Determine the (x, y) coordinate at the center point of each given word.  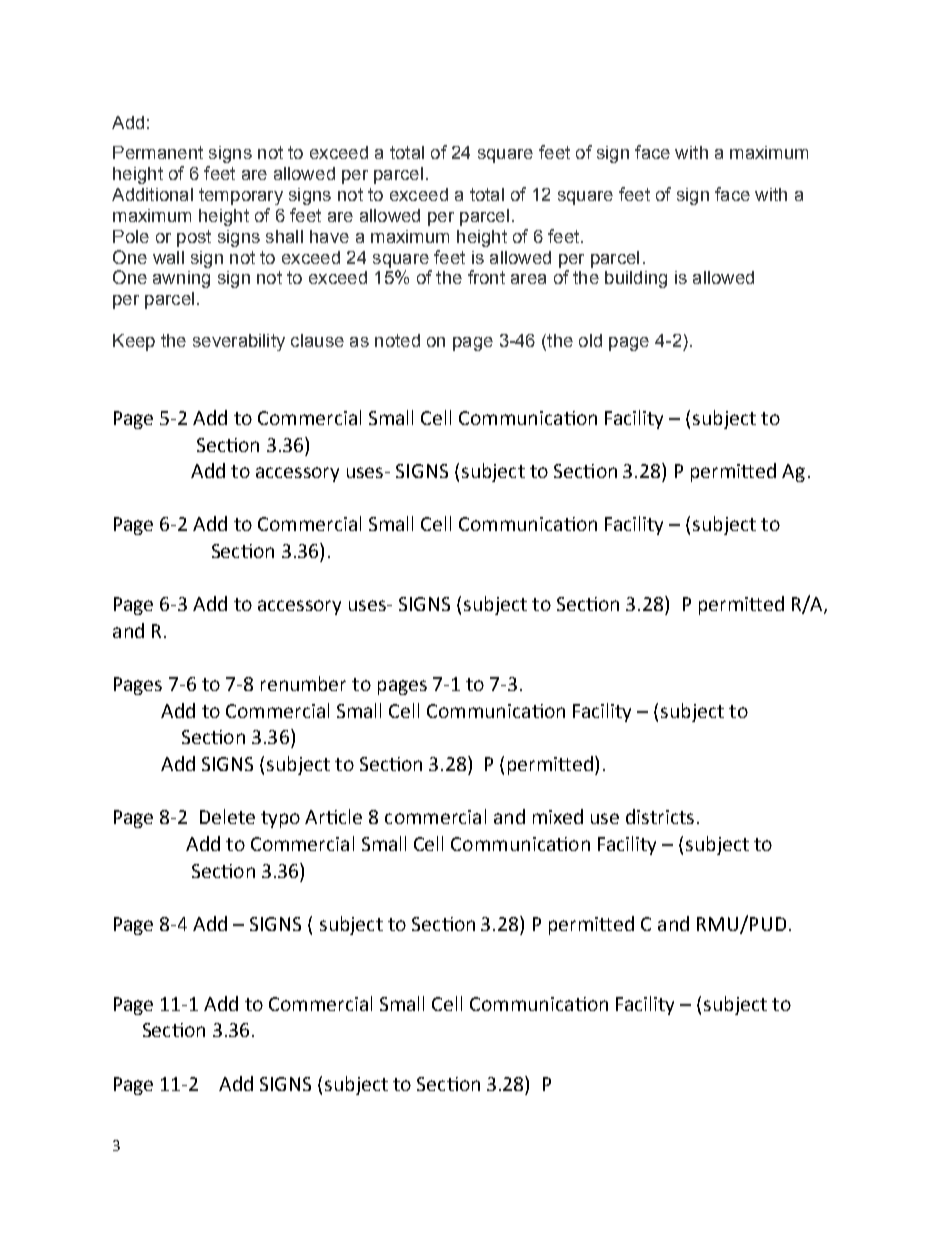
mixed (558, 816)
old (590, 340)
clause (317, 340)
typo (280, 819)
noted (397, 340)
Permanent (158, 152)
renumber (303, 683)
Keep (134, 342)
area (528, 279)
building (636, 279)
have (329, 236)
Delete (227, 816)
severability (239, 342)
